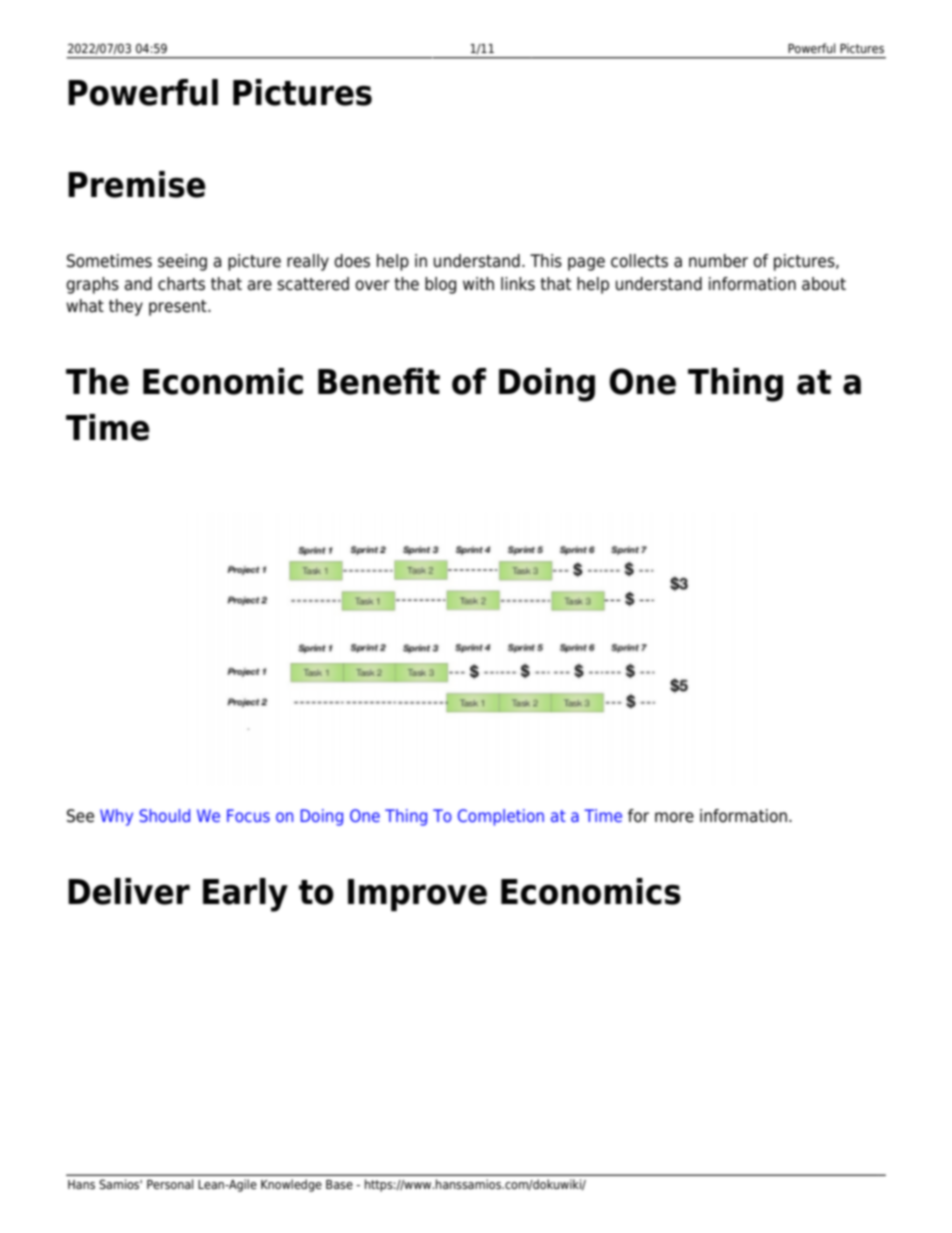 Image resolution: width=952 pixels, height=1233 pixels. Describe the element at coordinates (718, 261) in the screenshot. I see `number` at that location.
